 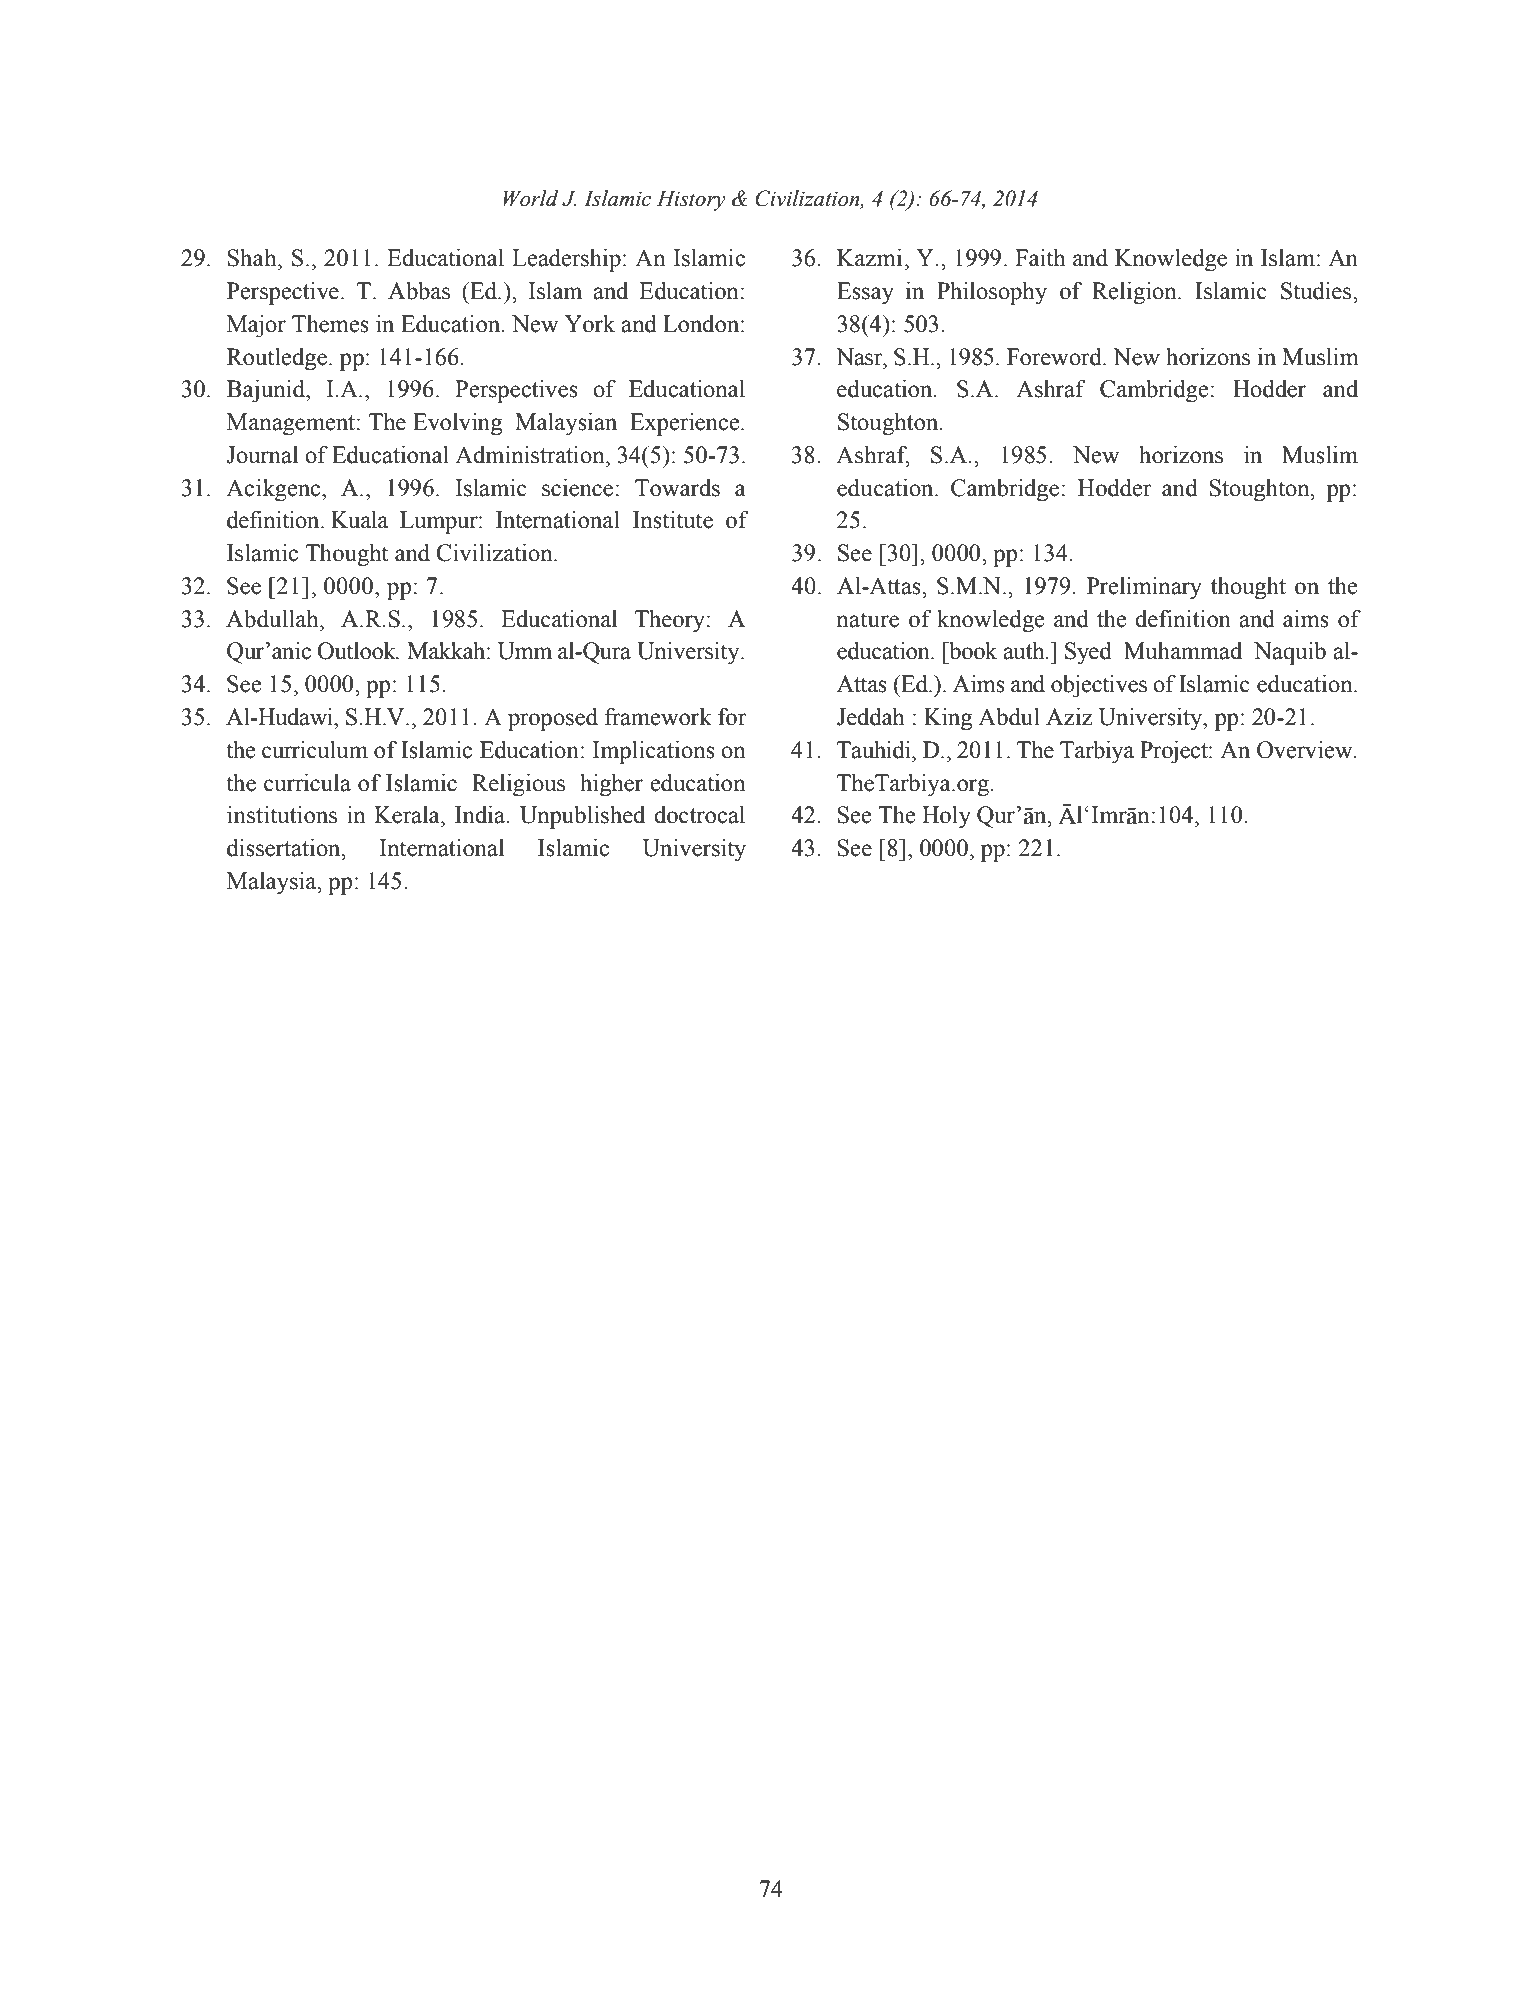 What do you see at coordinates (870, 717) in the page?
I see `Jeddah` at bounding box center [870, 717].
